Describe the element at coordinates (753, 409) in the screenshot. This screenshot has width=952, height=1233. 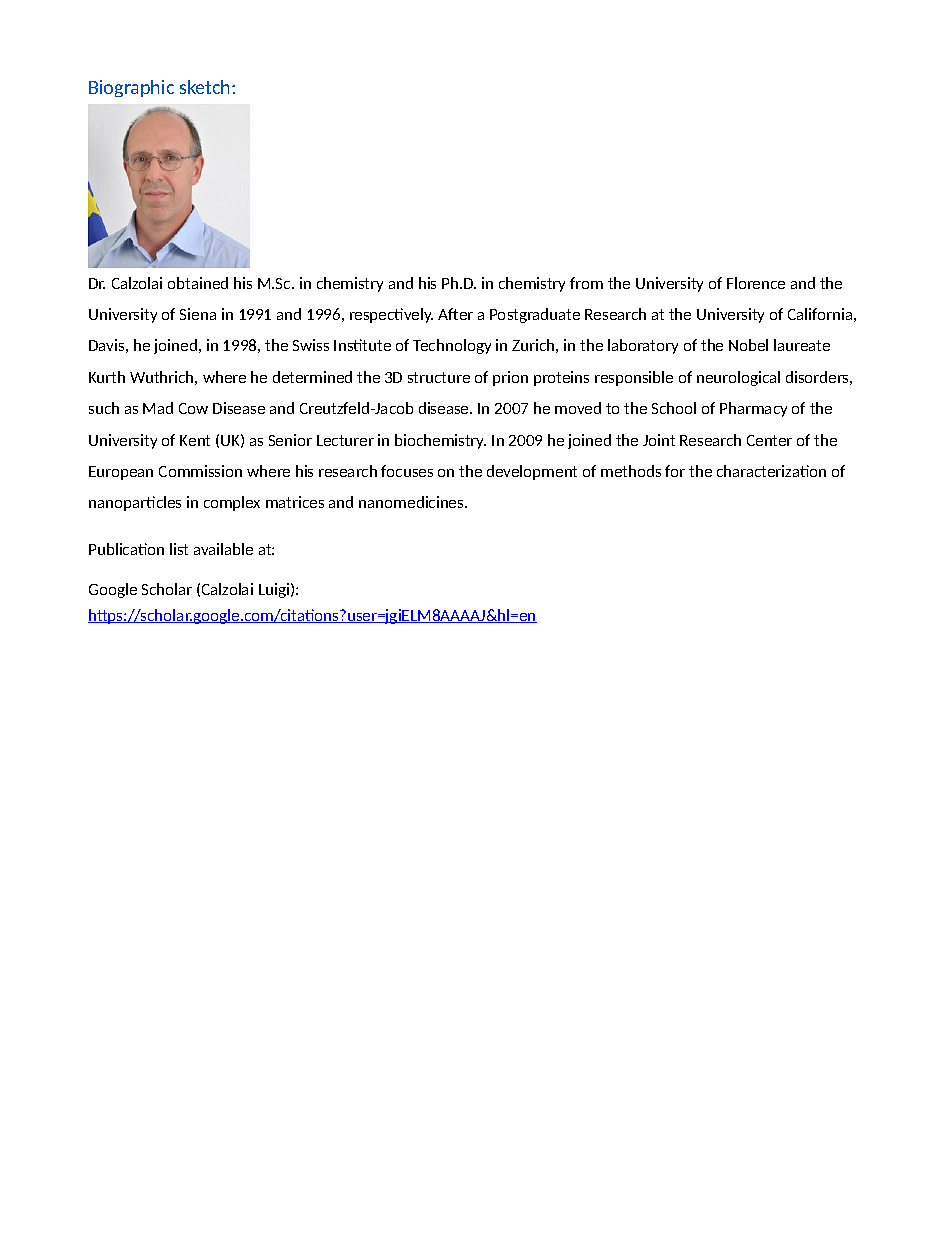
I see `Pharmacy` at that location.
